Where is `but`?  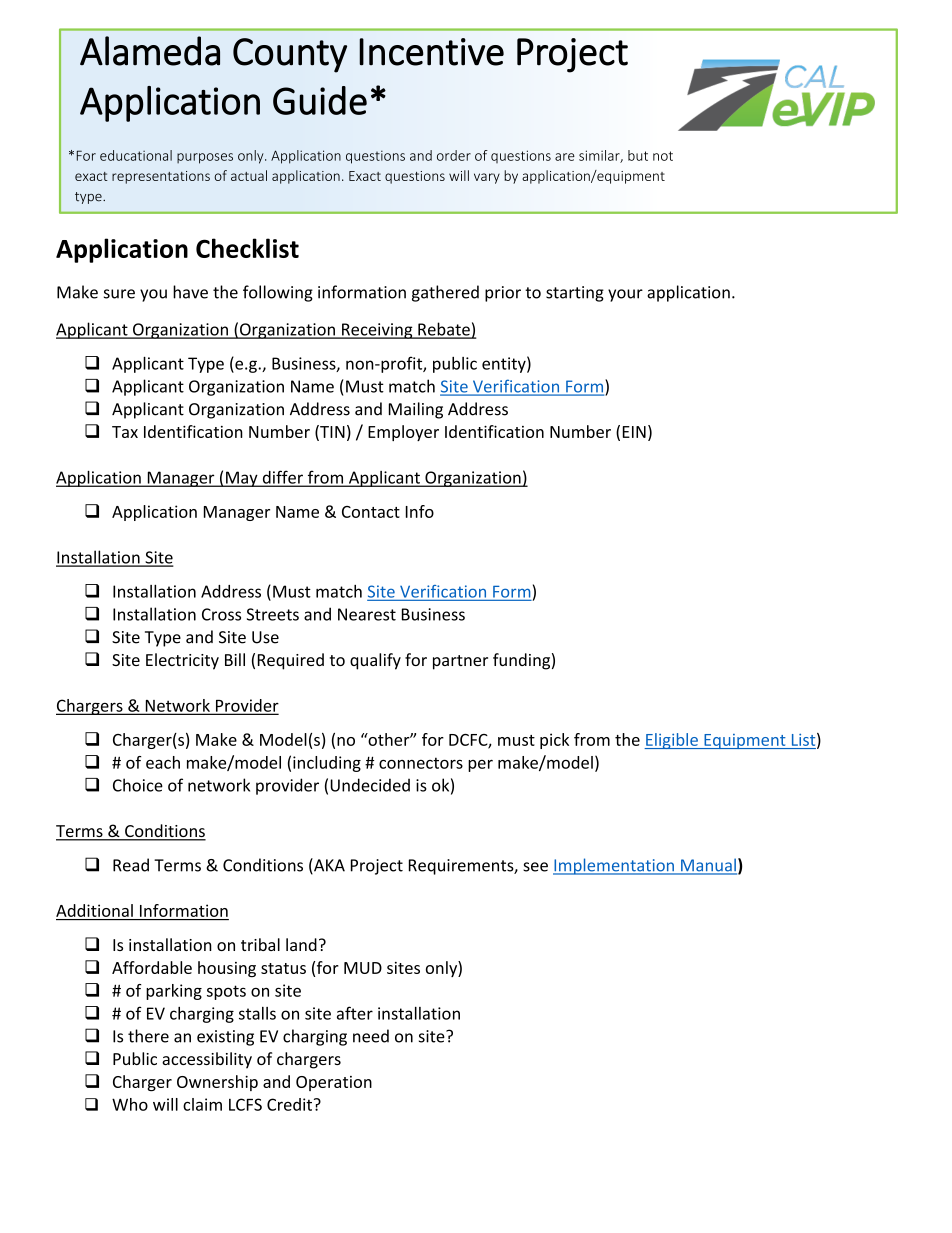
but is located at coordinates (638, 155).
